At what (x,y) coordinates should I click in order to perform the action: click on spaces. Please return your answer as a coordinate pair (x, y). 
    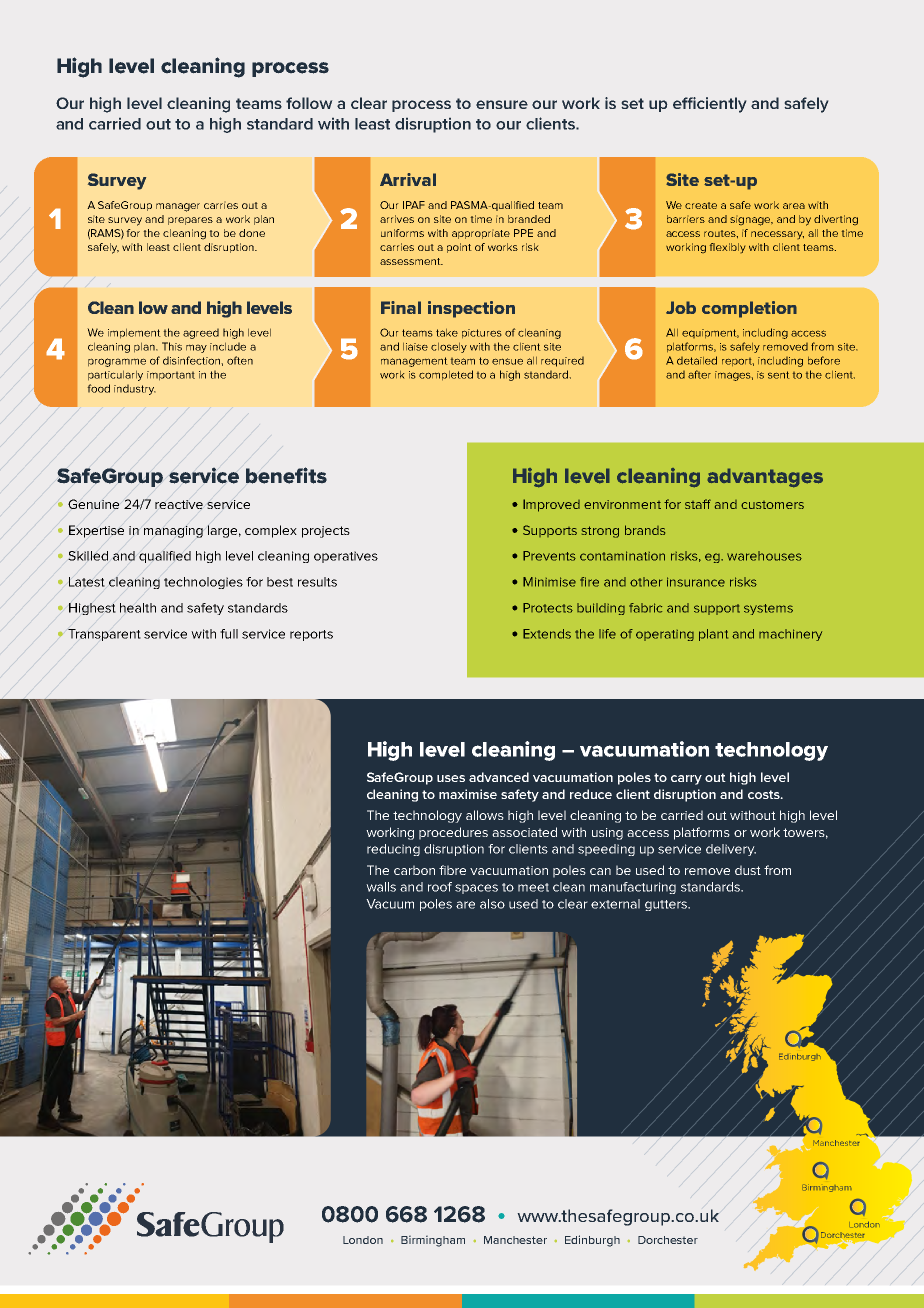
    Looking at the image, I should click on (476, 889).
